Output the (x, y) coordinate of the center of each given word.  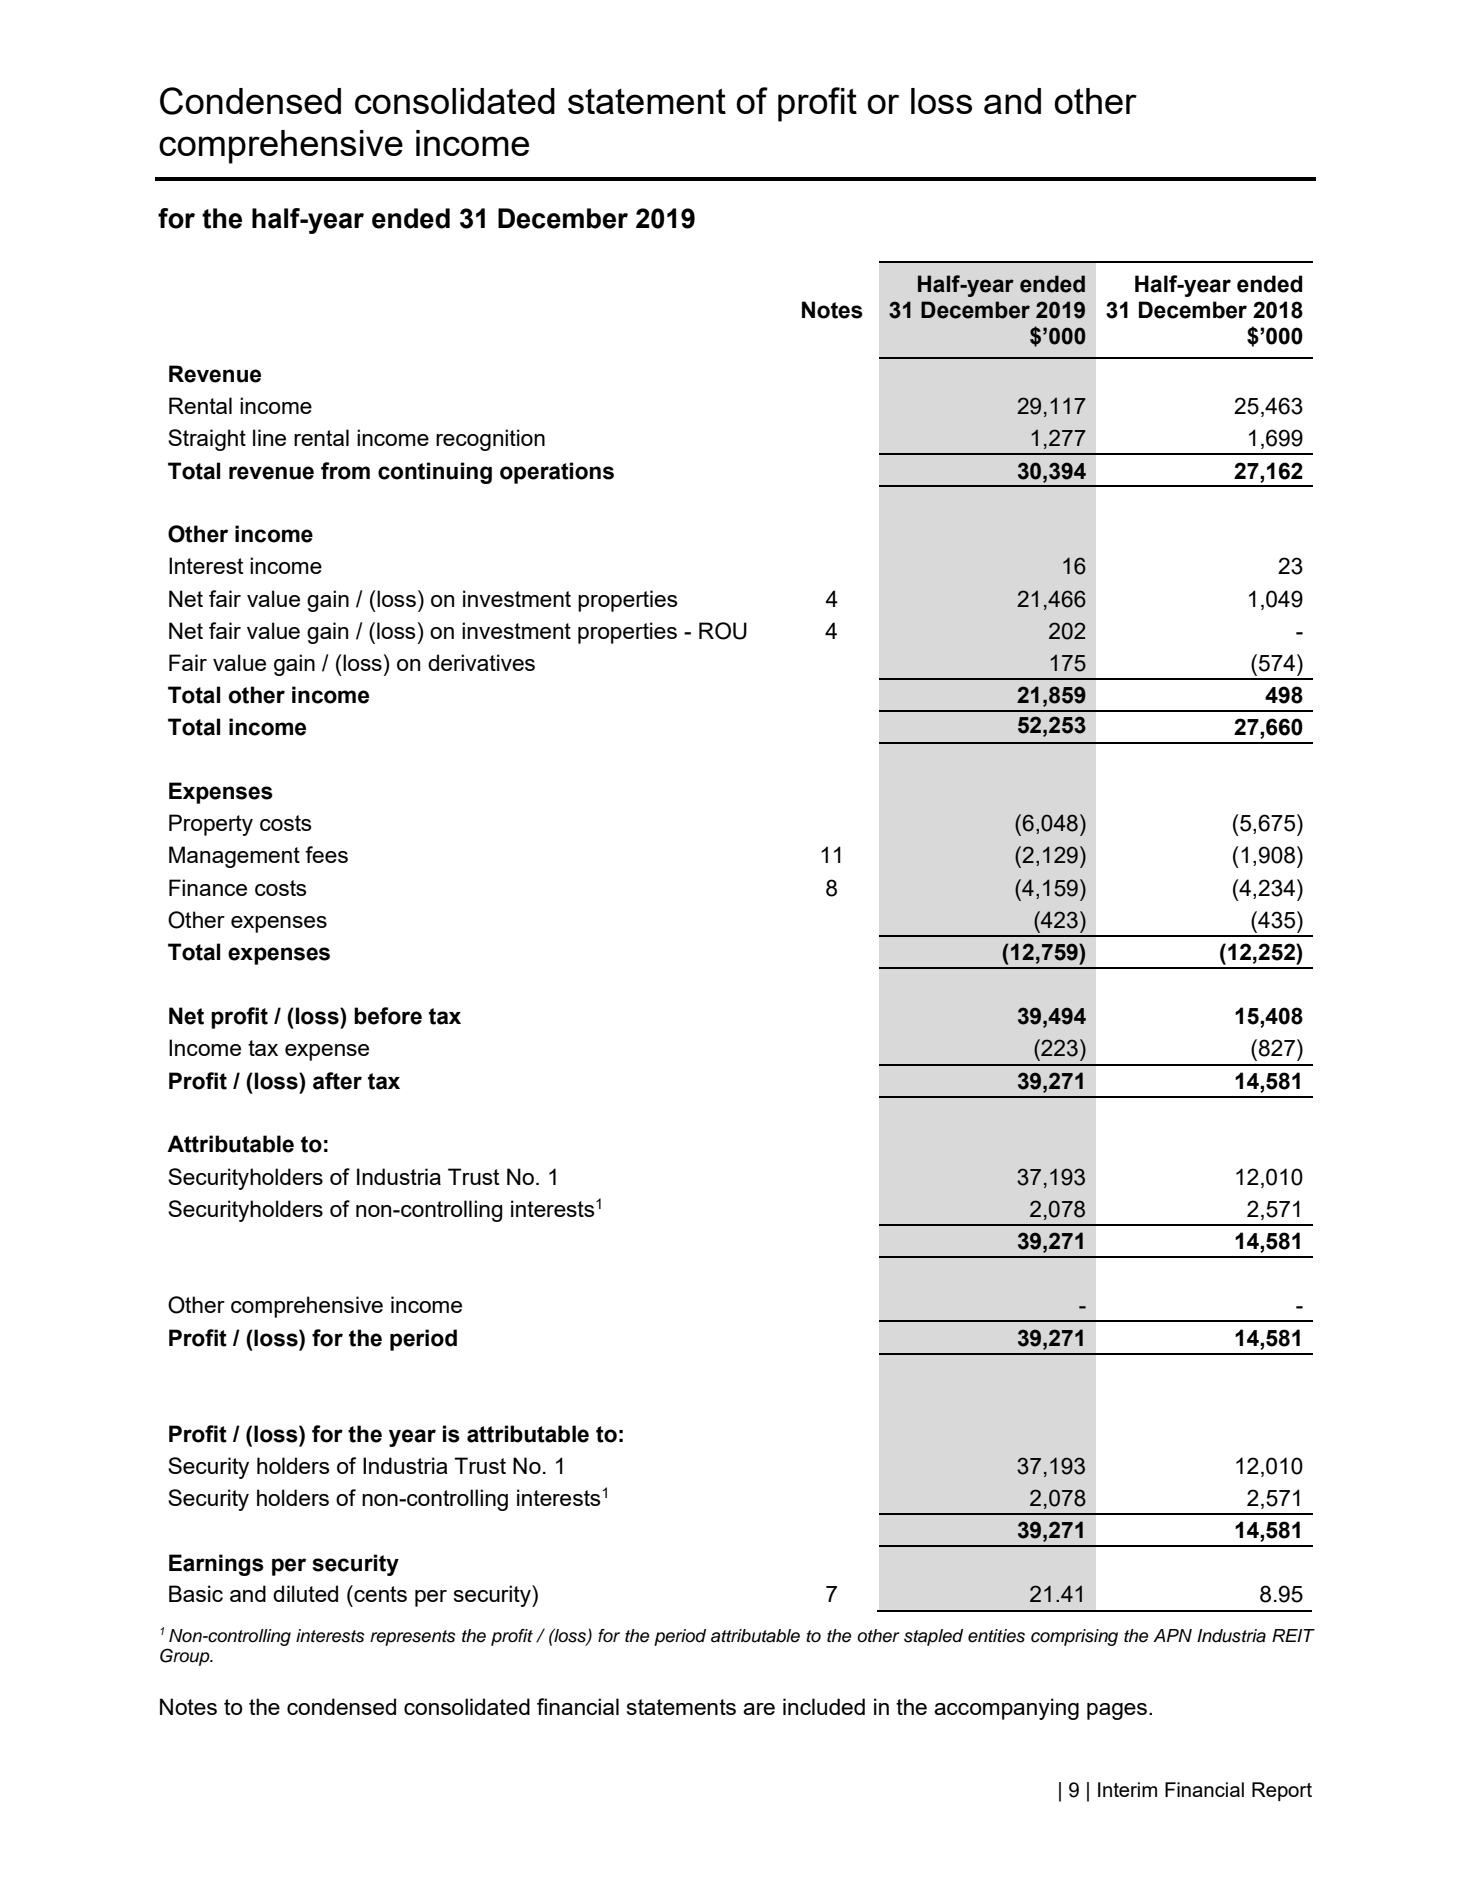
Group (186, 1657)
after (337, 1081)
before (388, 1016)
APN (1172, 1635)
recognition (490, 440)
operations (557, 473)
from (345, 471)
